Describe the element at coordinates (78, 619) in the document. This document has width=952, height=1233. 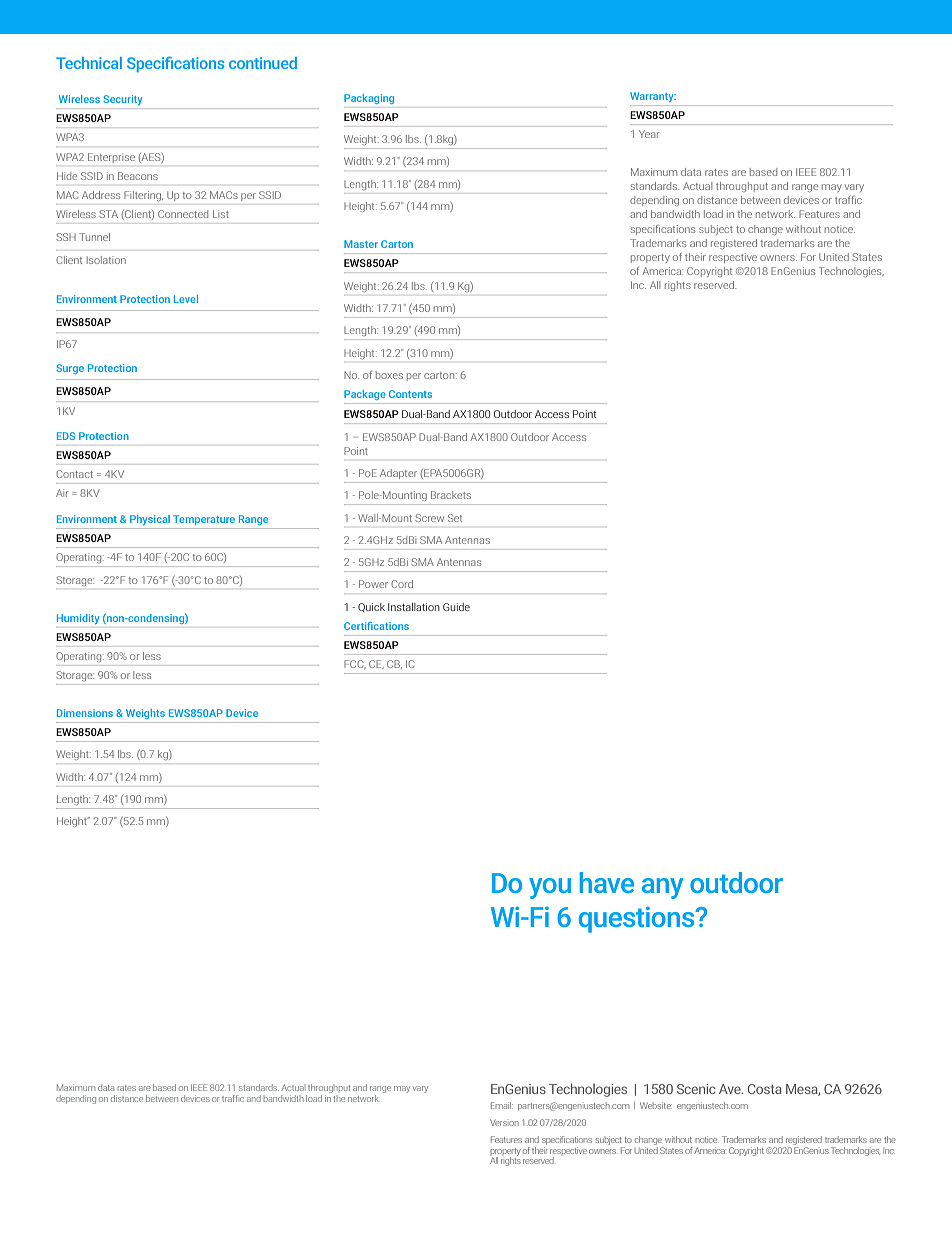
I see `Humidity` at that location.
